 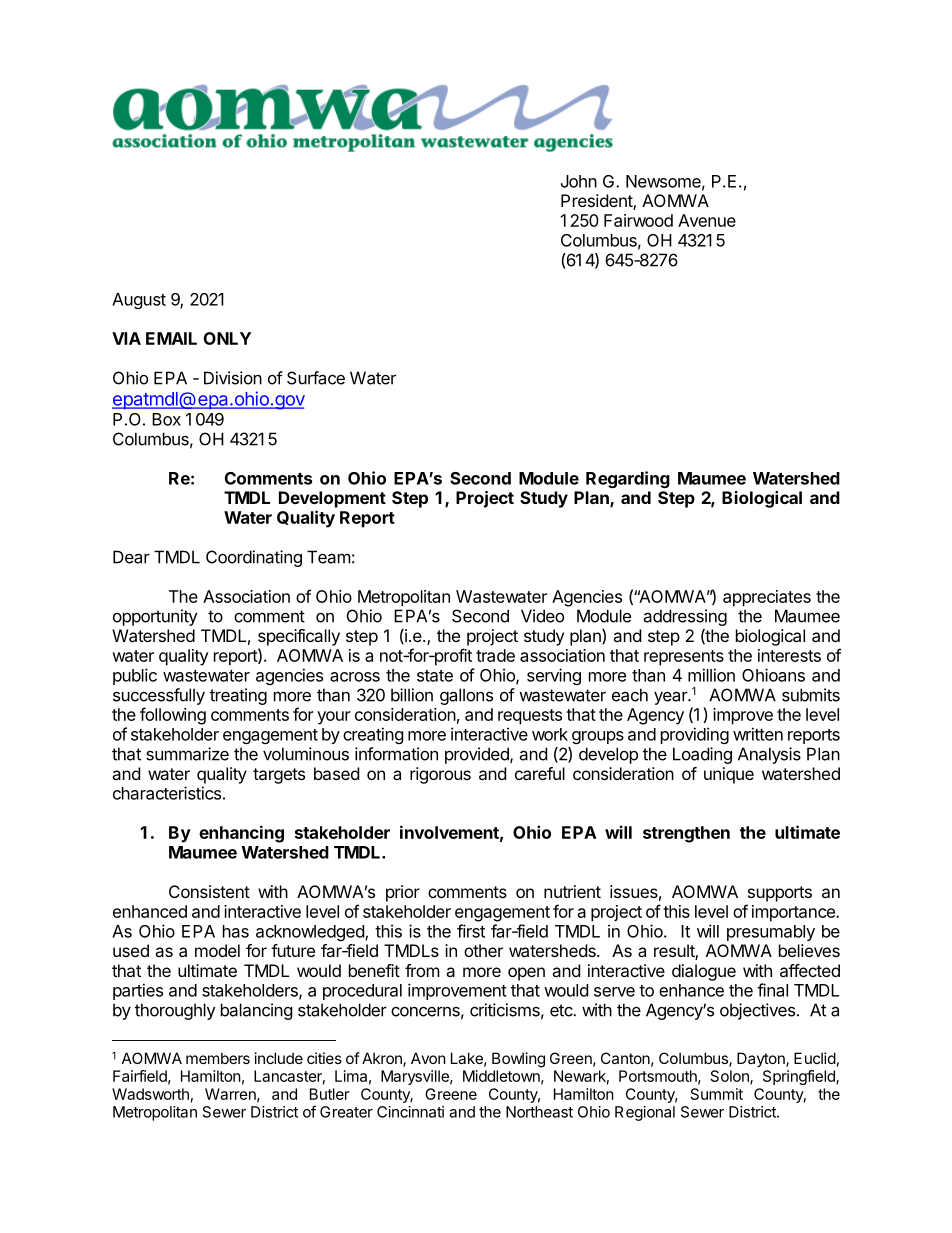 I want to click on trade, so click(x=495, y=655).
